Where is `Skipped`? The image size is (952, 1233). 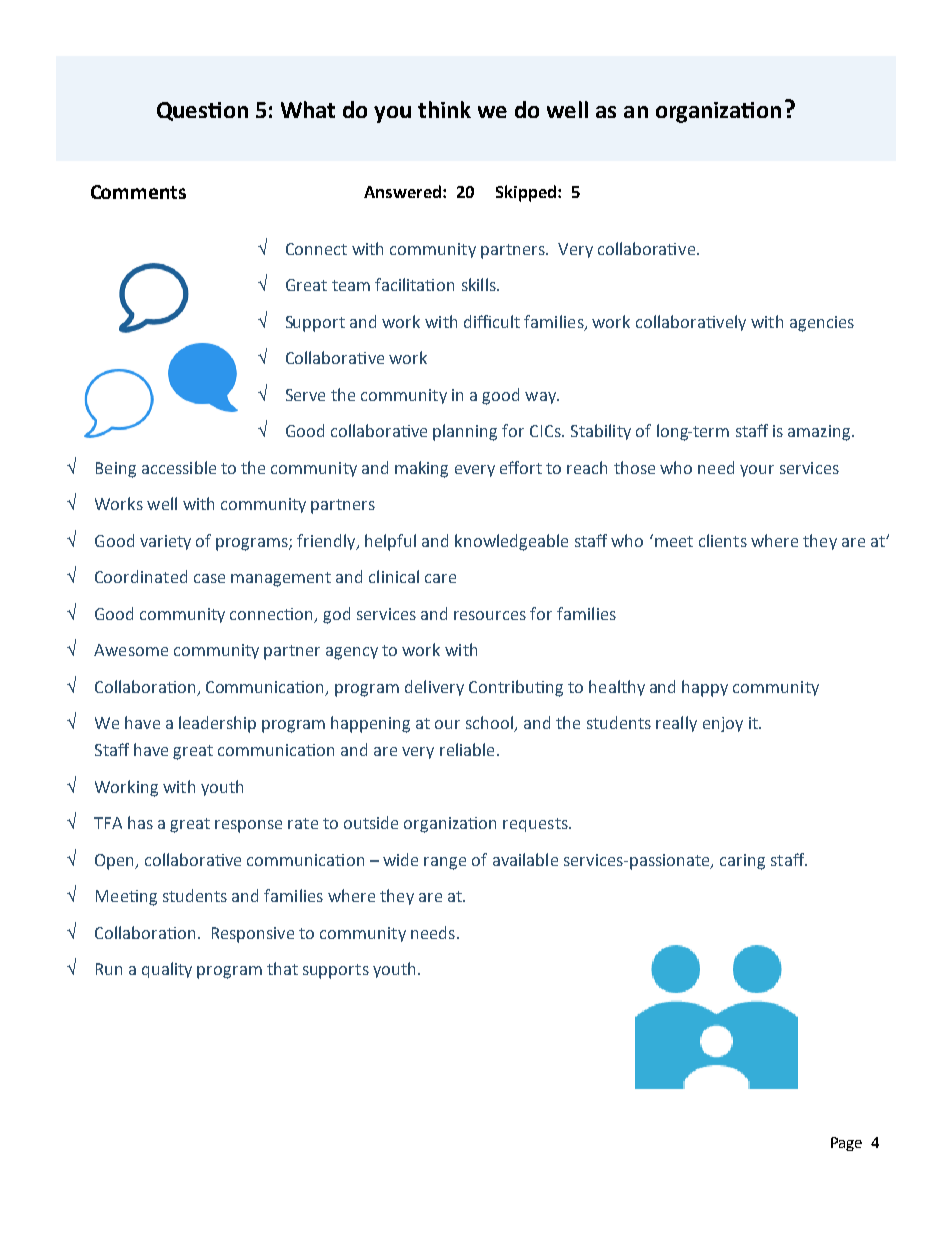 Skipped is located at coordinates (526, 193).
